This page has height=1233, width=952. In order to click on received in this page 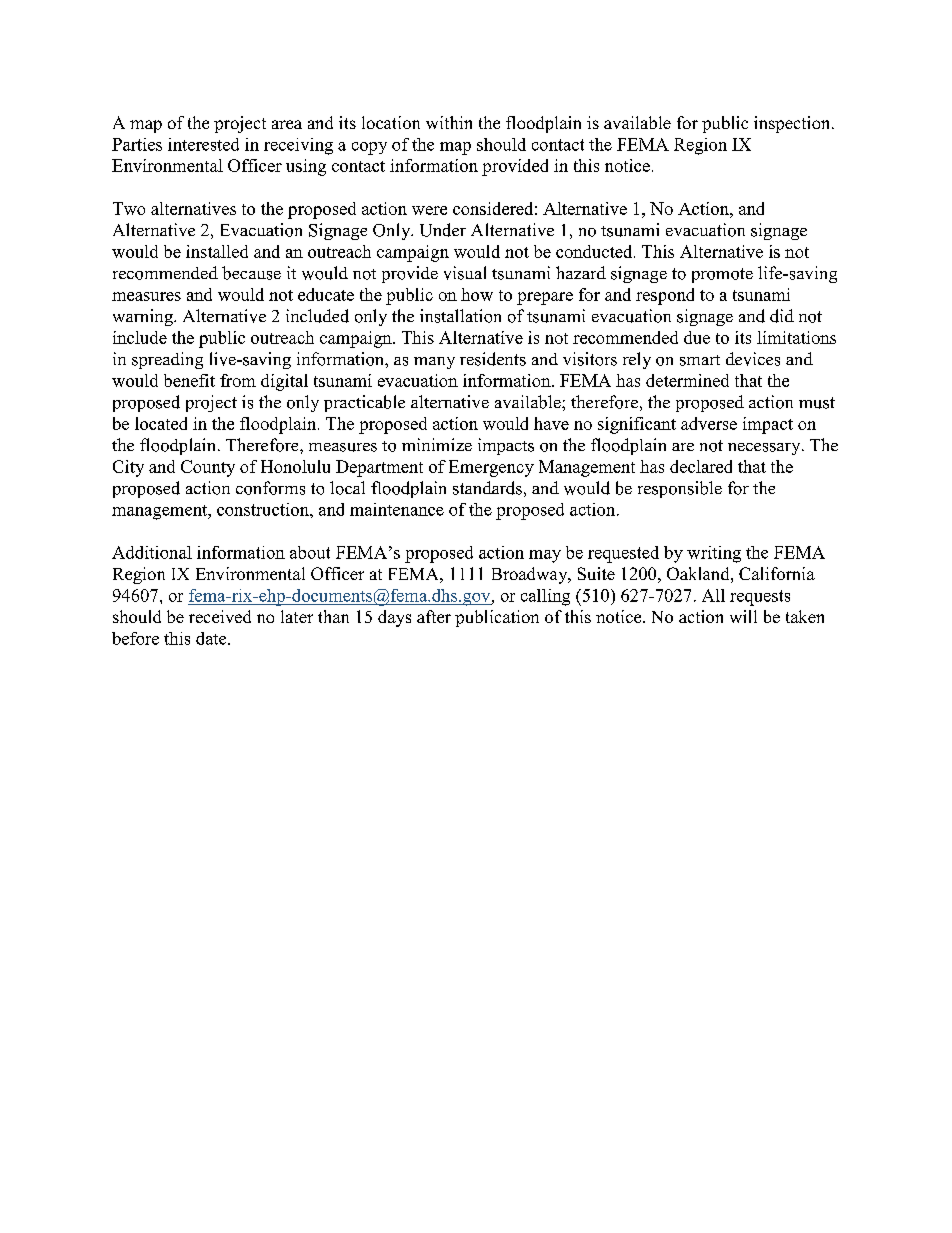, I will do `click(220, 616)`.
